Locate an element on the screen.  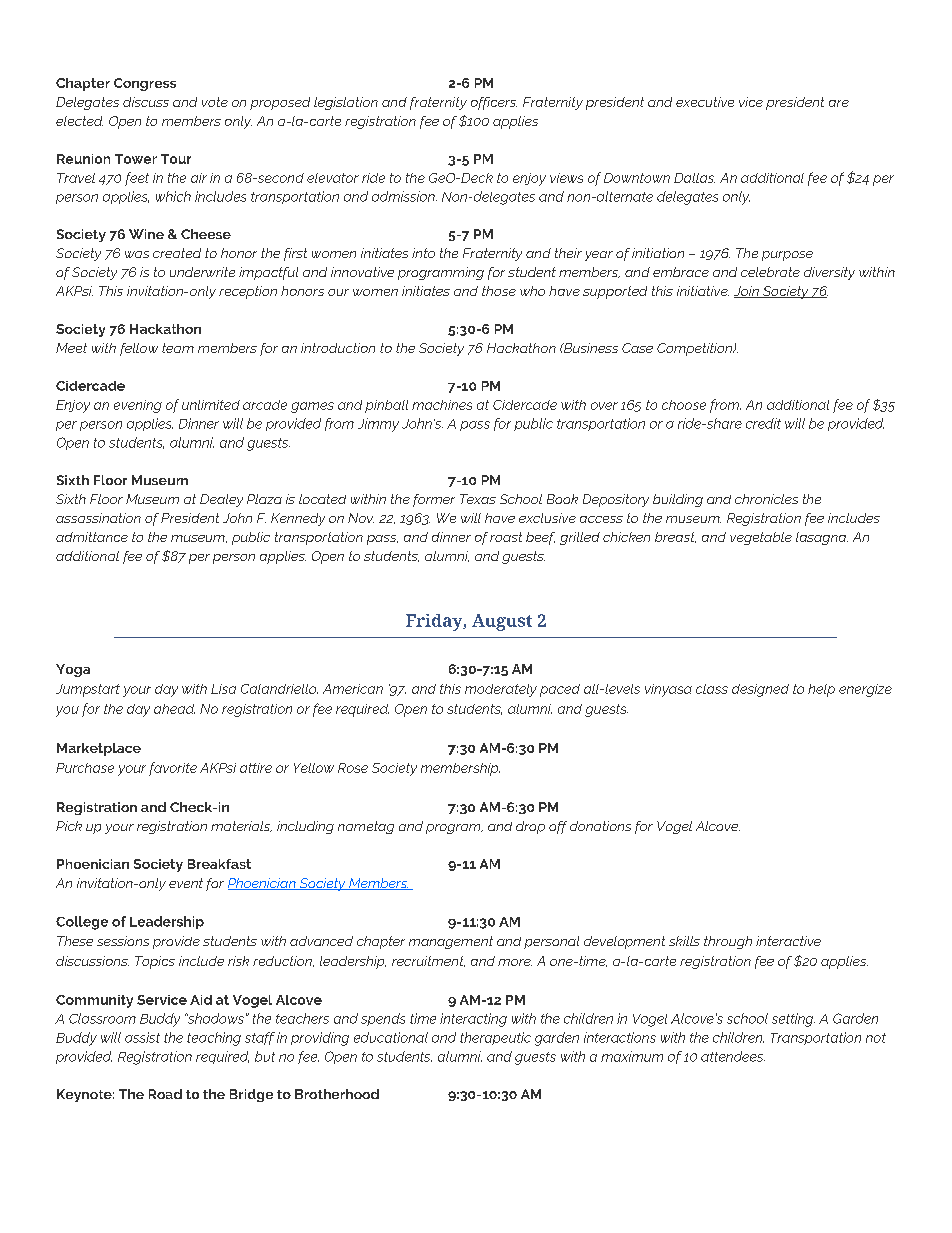
Congress is located at coordinates (145, 84).
